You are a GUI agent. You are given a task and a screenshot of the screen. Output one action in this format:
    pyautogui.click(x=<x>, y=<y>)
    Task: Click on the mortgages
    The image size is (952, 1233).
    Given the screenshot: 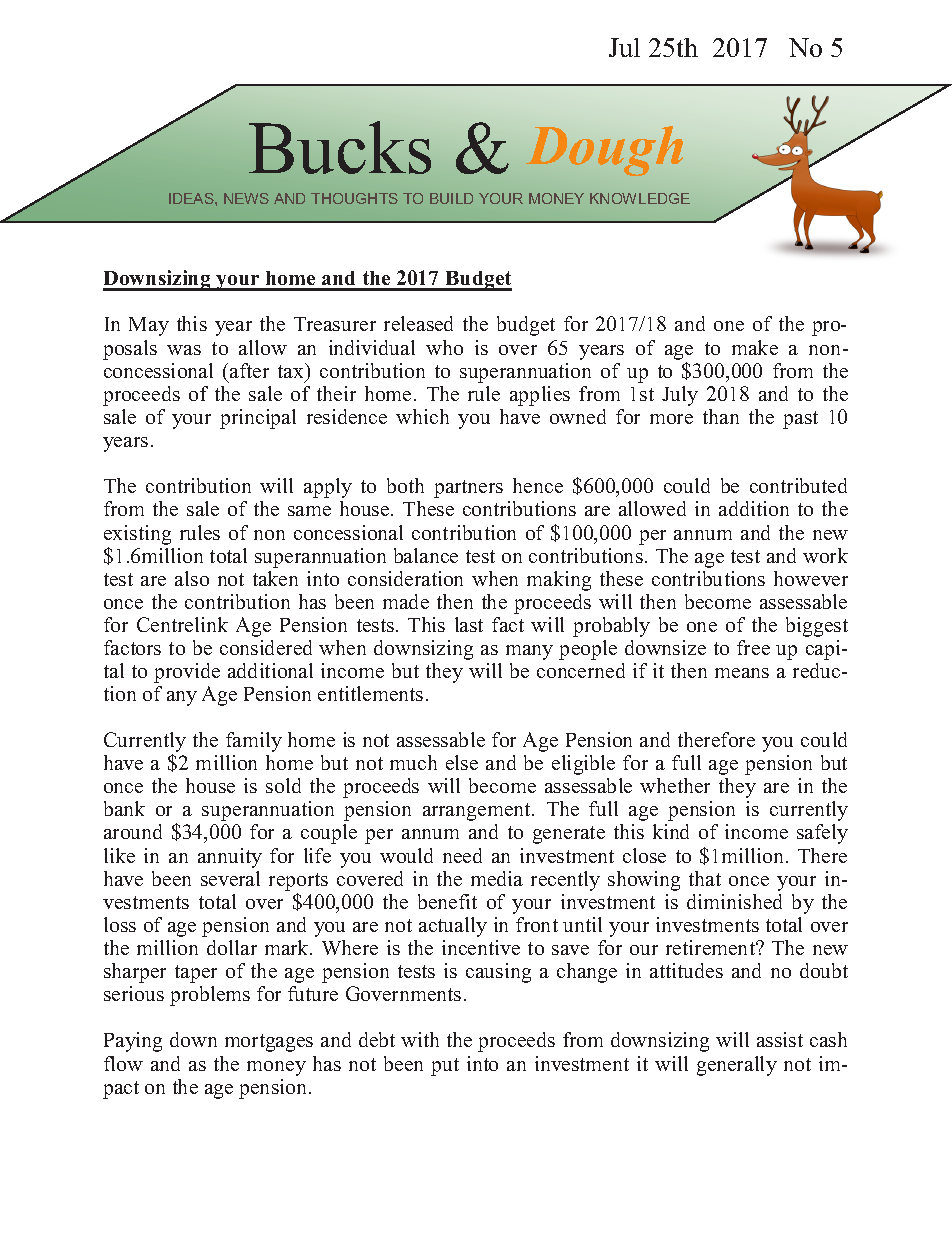 What is the action you would take?
    pyautogui.click(x=269, y=1043)
